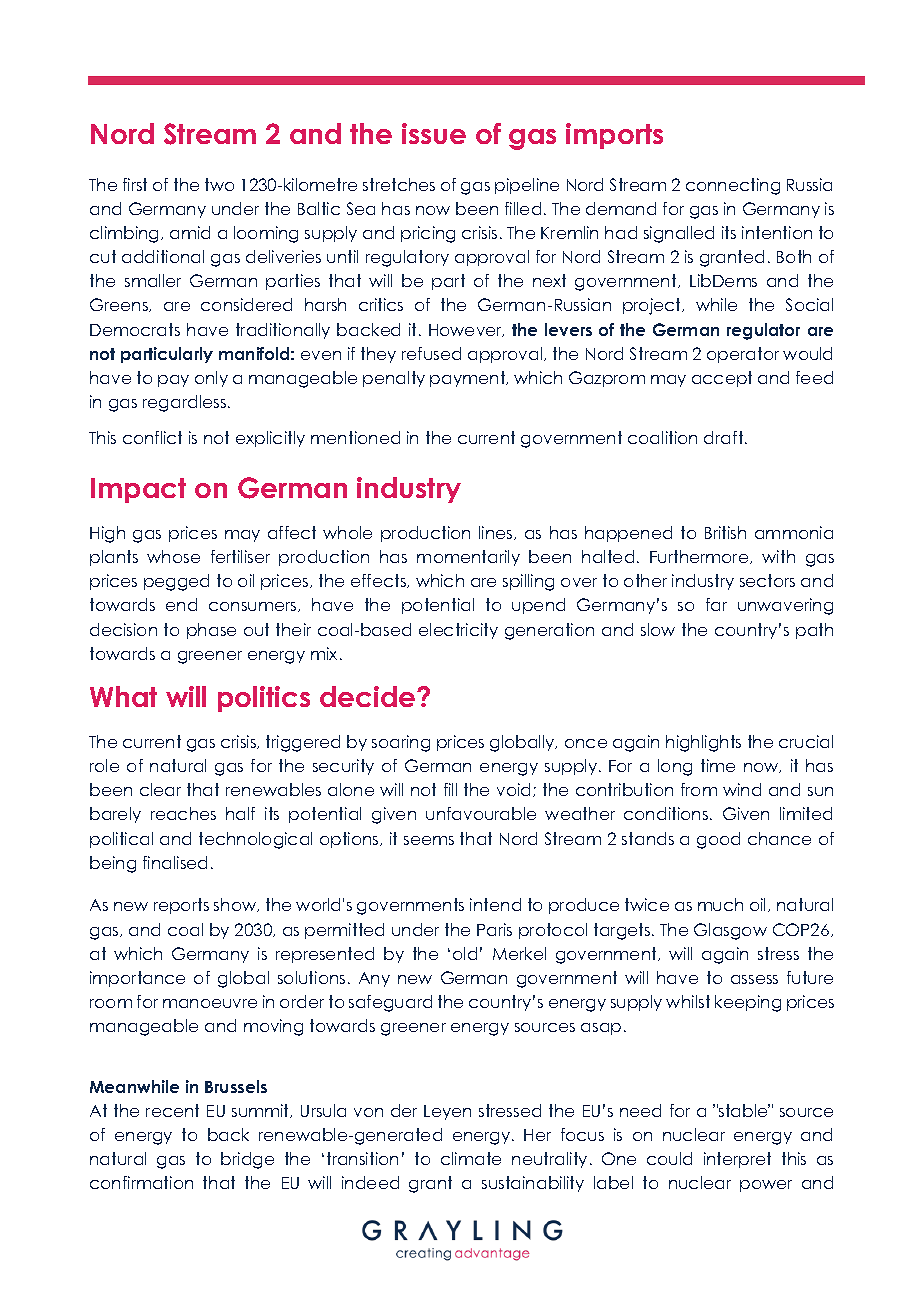 The width and height of the screenshot is (924, 1309). I want to click on connecting, so click(733, 186).
